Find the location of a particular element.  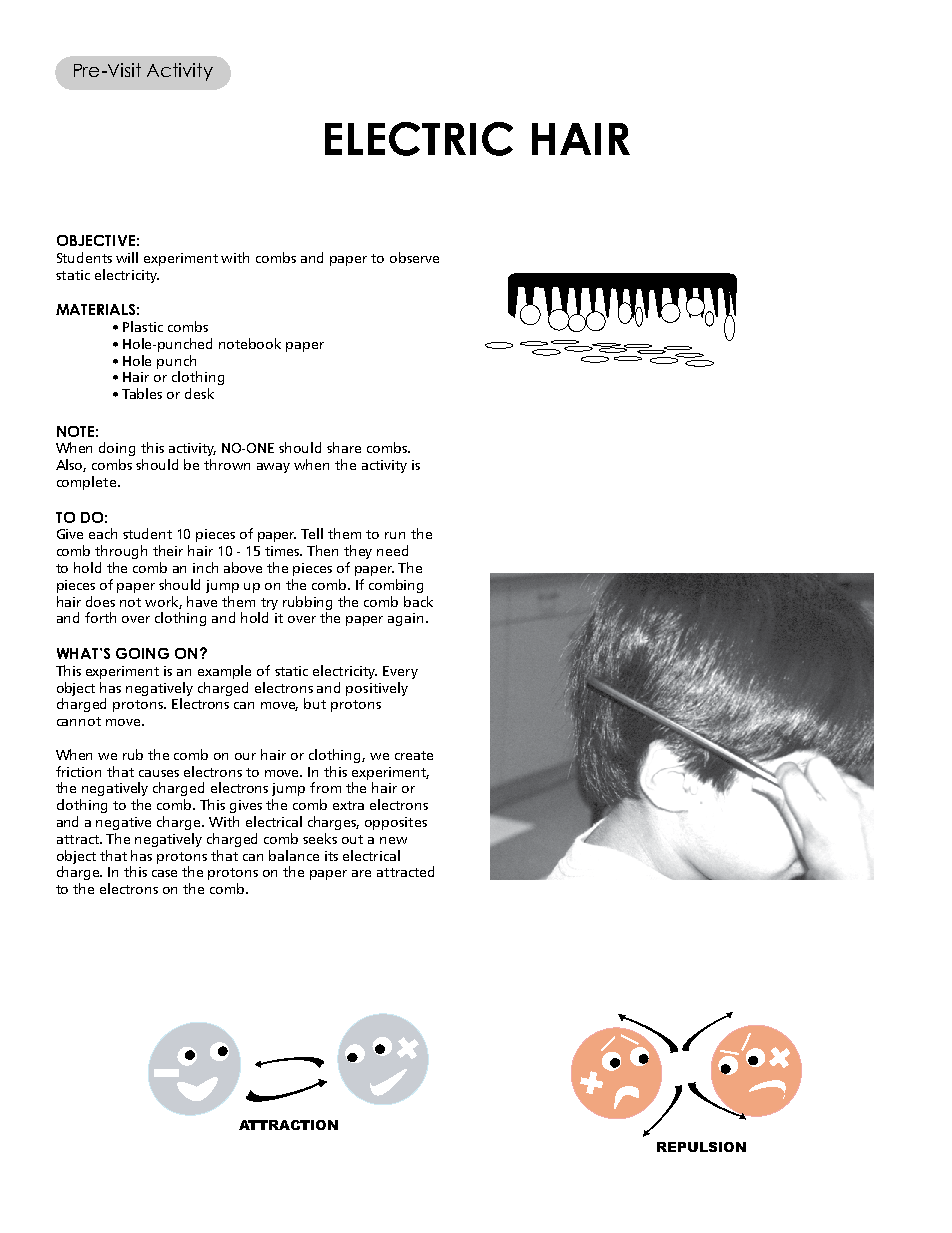

share is located at coordinates (344, 447).
